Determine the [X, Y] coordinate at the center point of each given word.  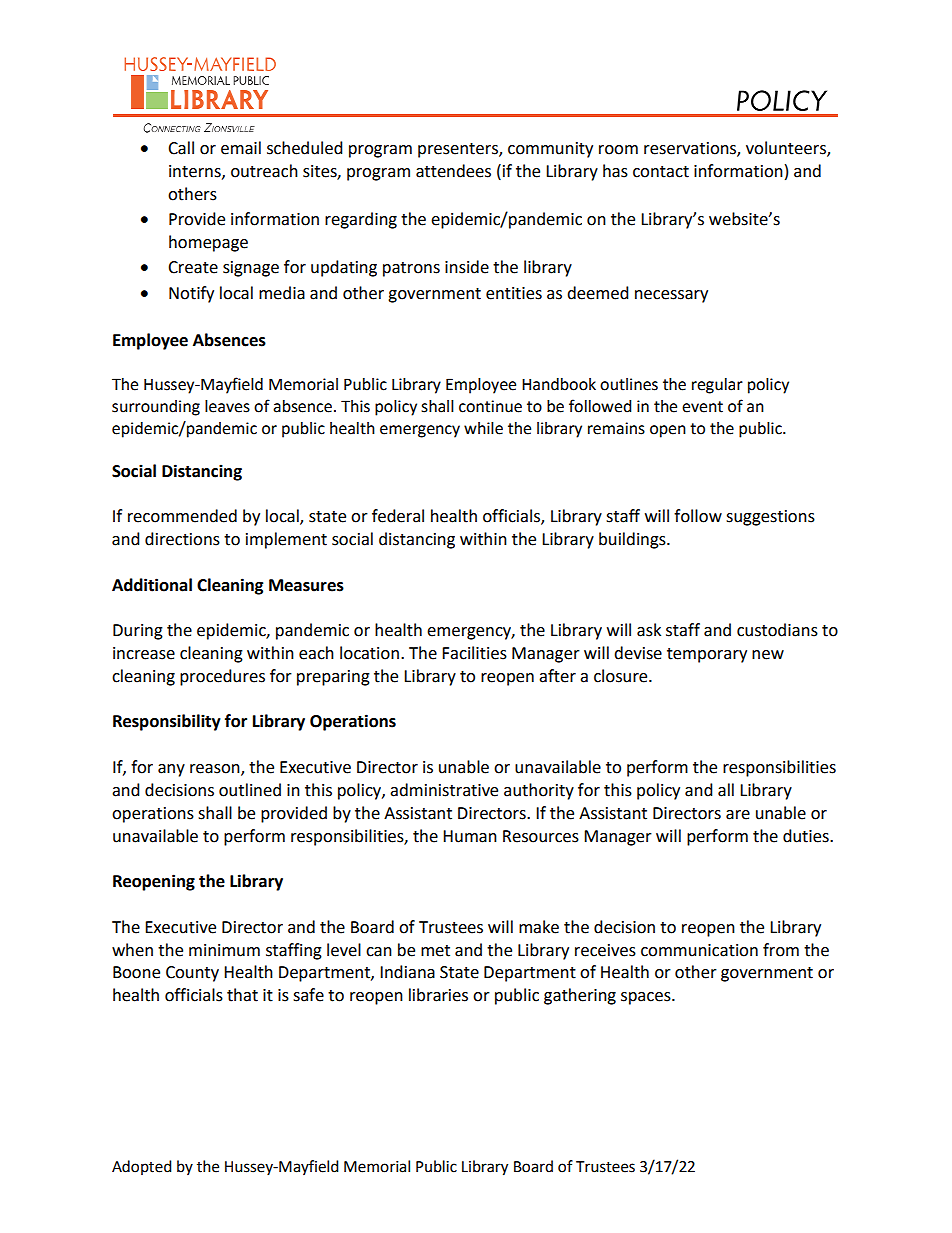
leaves [227, 406]
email [241, 148]
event [702, 407]
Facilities [474, 653]
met [435, 951]
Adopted [142, 1167]
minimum [224, 950]
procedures [222, 677]
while [483, 428]
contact [661, 172]
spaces [647, 998]
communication [699, 950]
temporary [707, 655]
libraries [438, 995]
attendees [453, 171]
